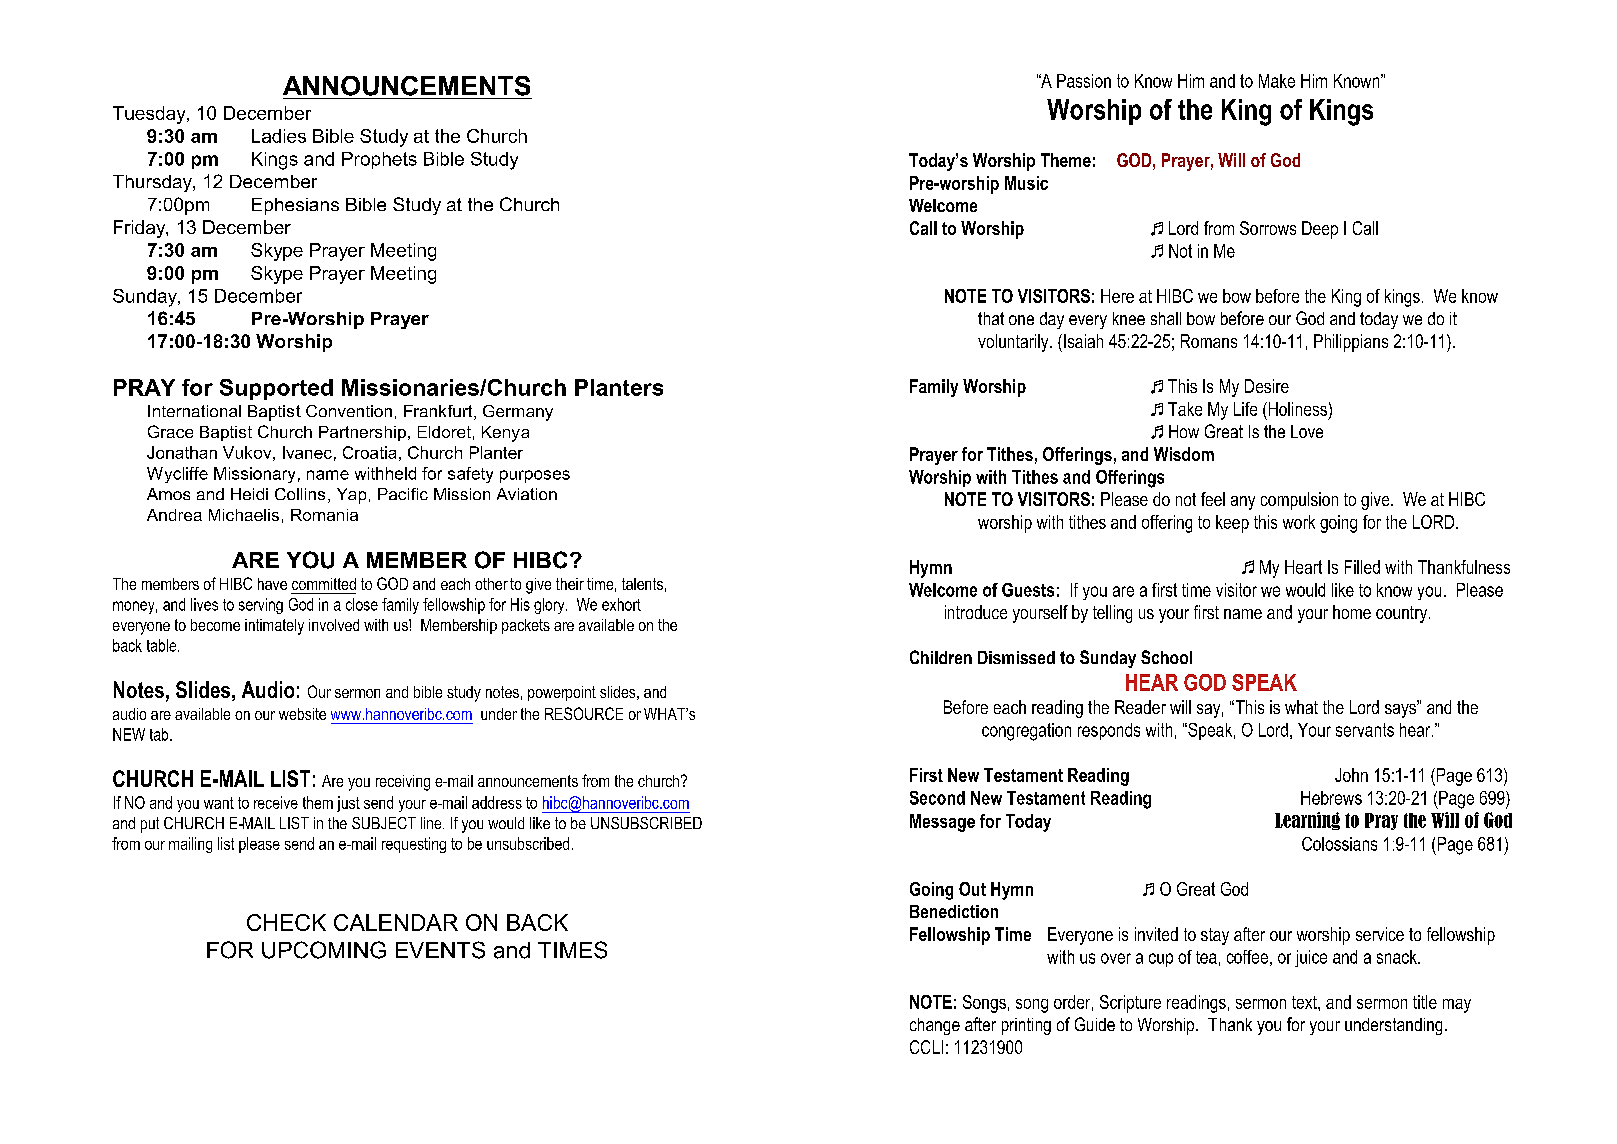  I want to click on change, so click(935, 1026).
